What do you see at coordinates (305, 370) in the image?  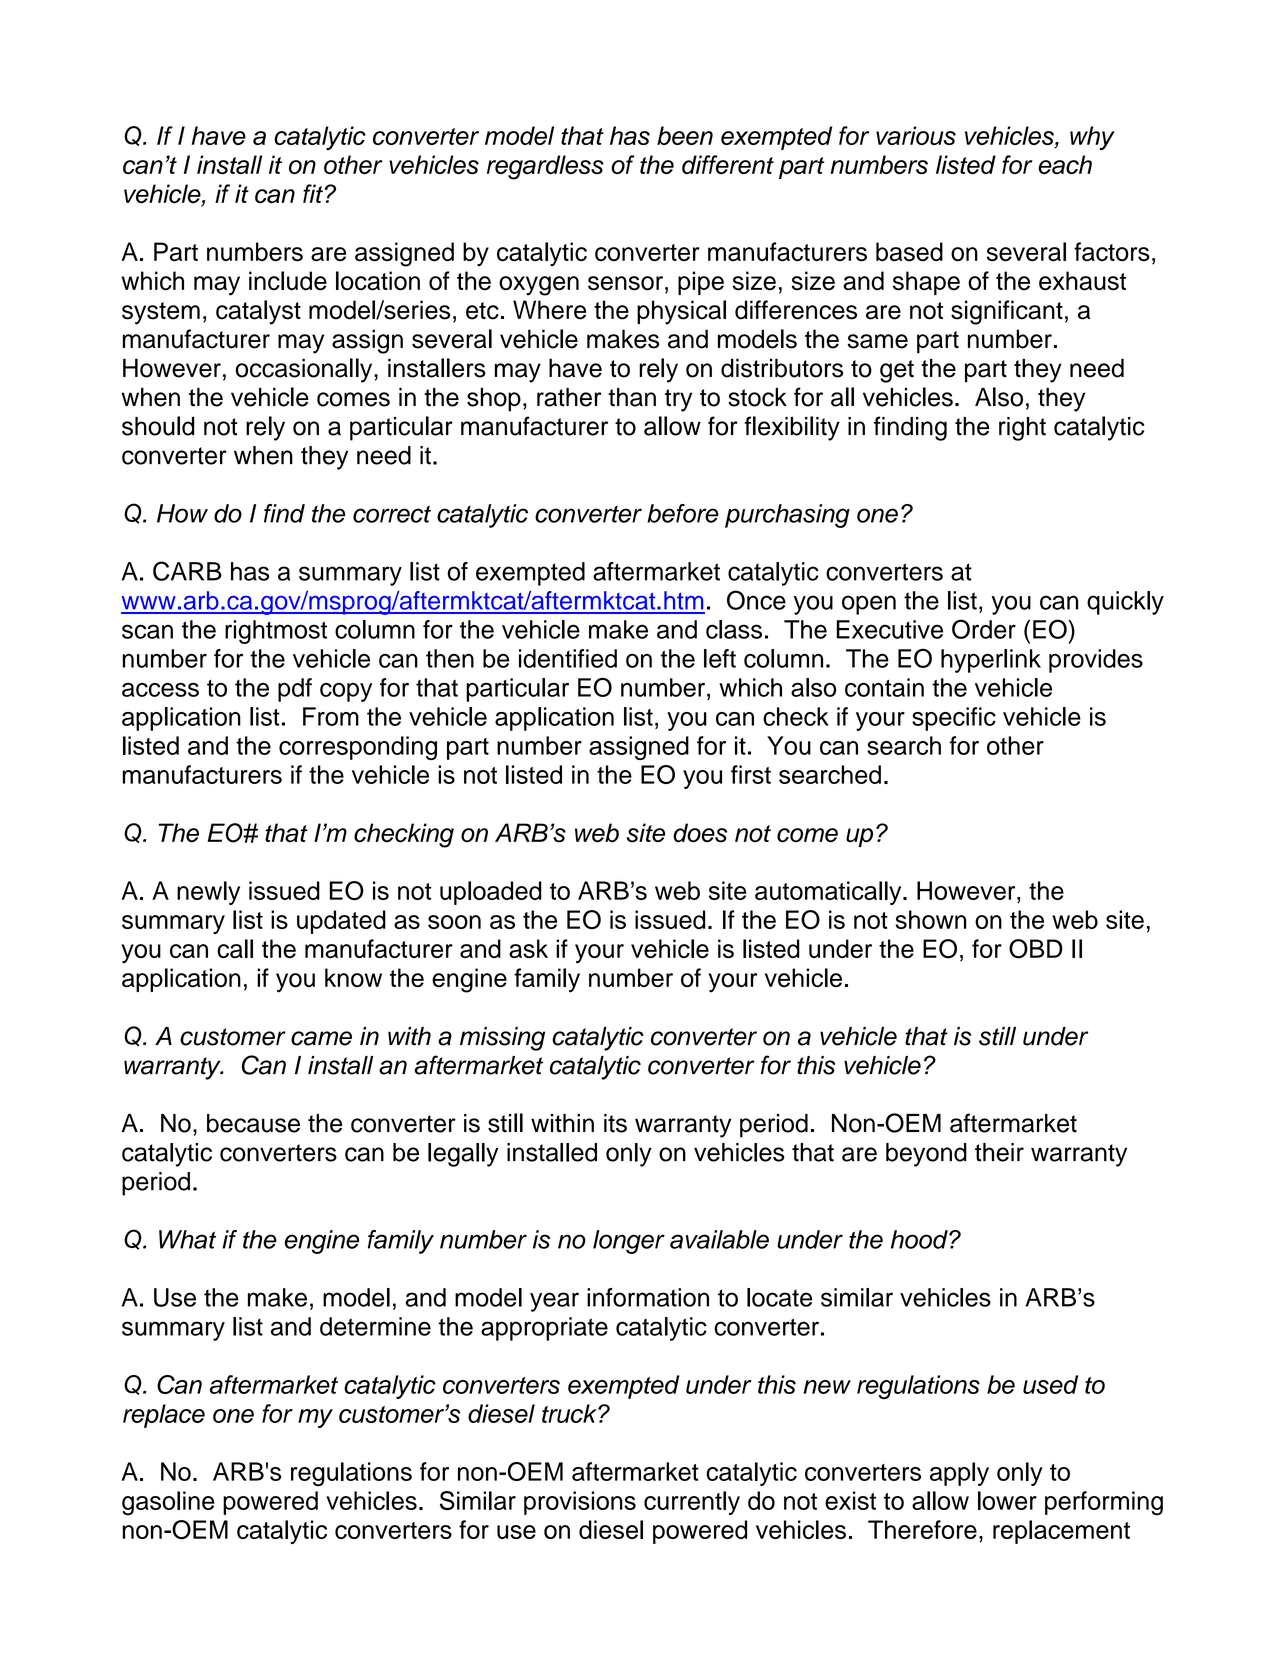 I see `occasionally` at bounding box center [305, 370].
